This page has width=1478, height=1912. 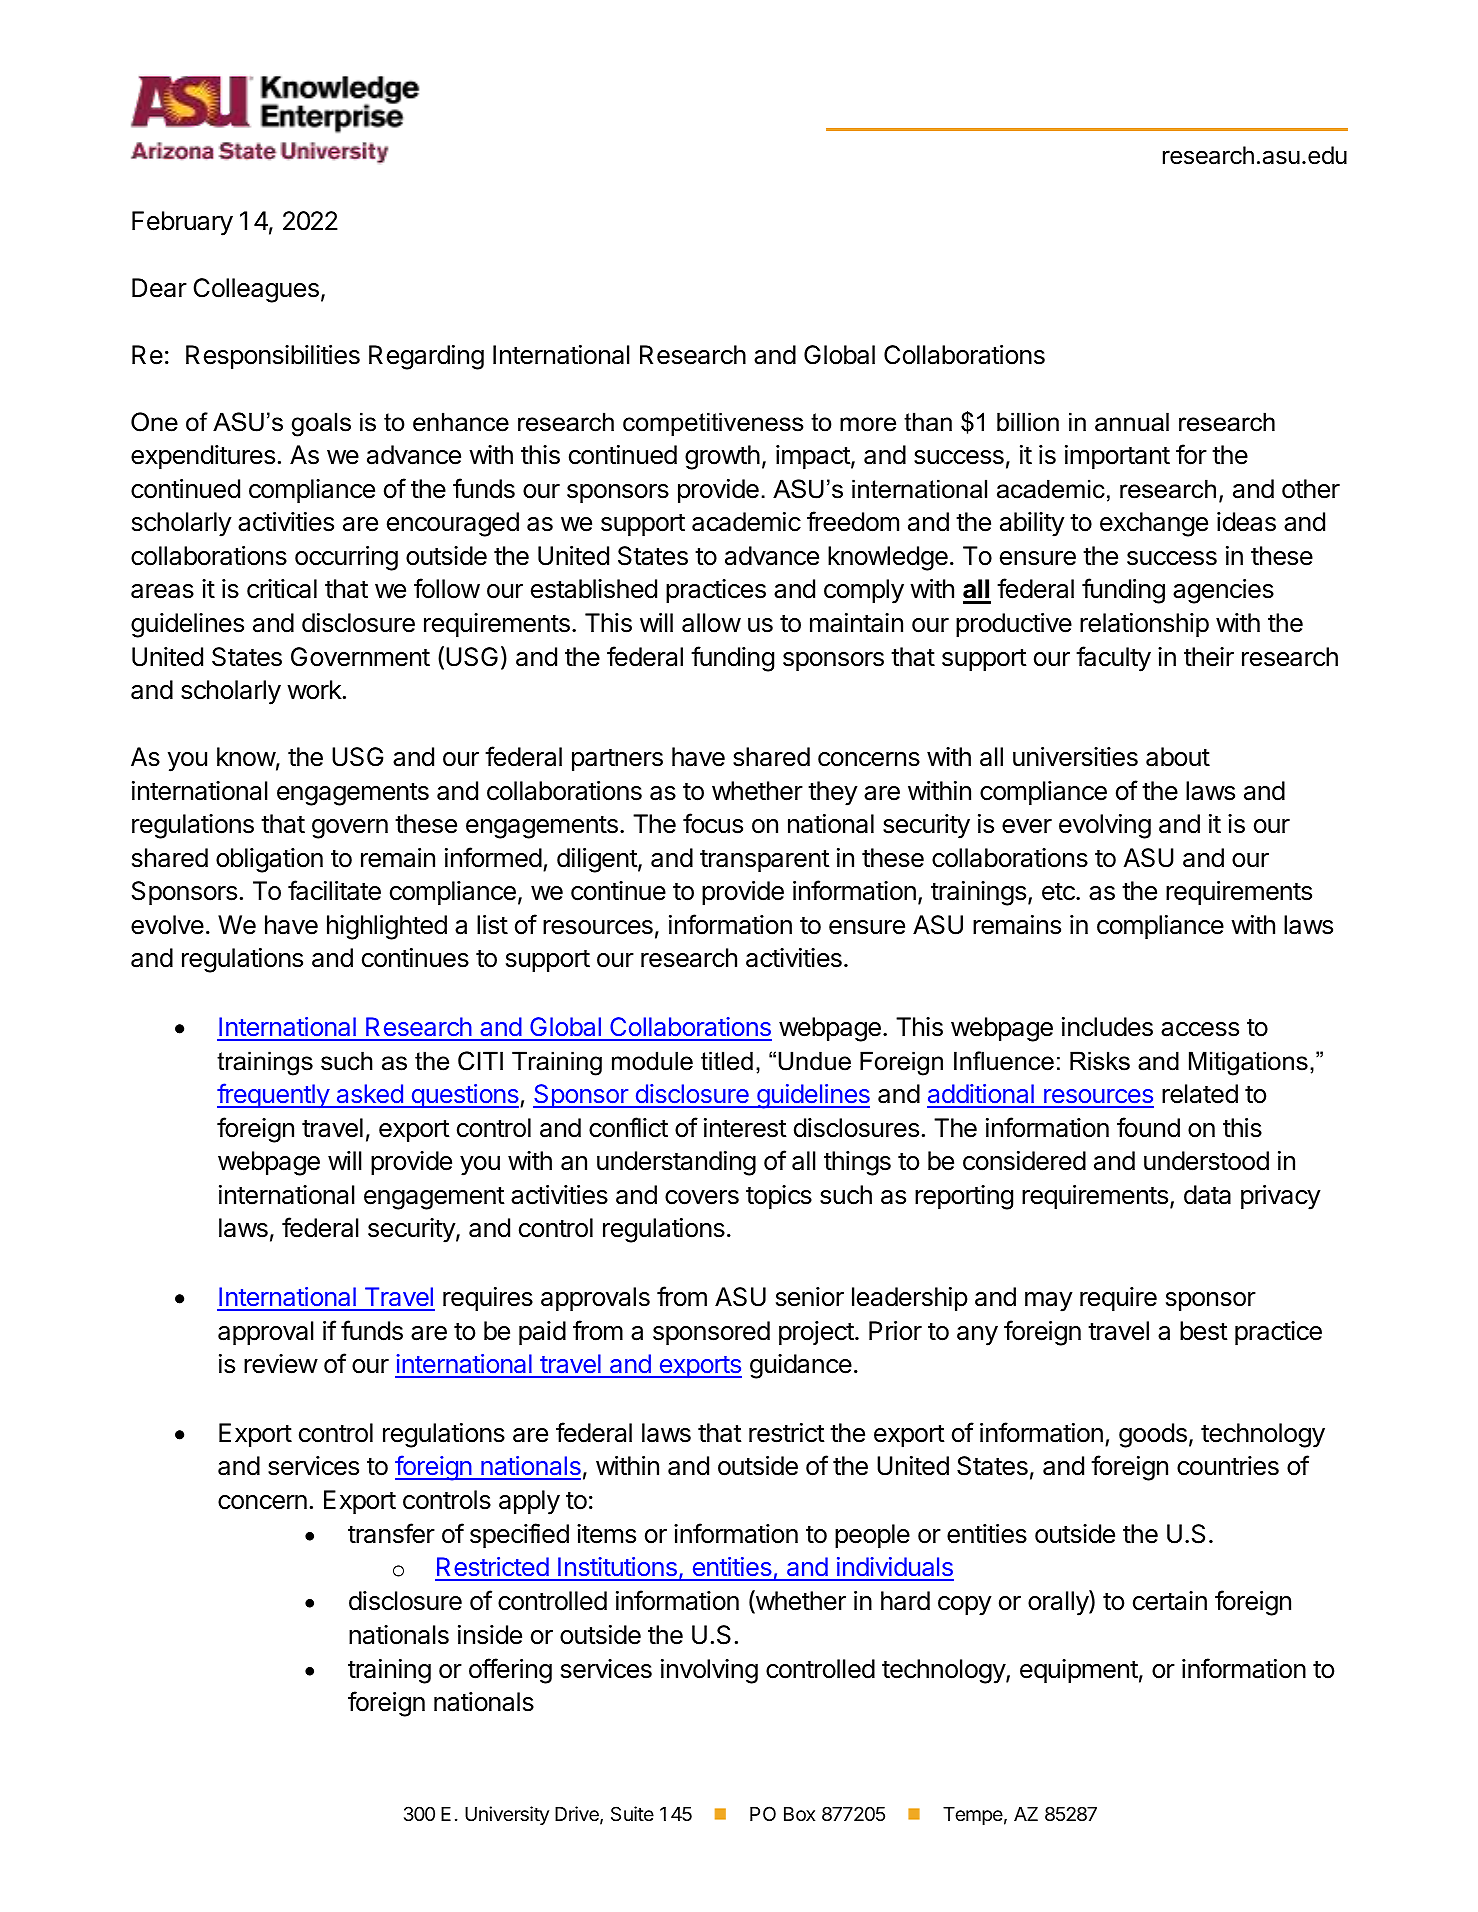 I want to click on University, so click(x=507, y=1815).
